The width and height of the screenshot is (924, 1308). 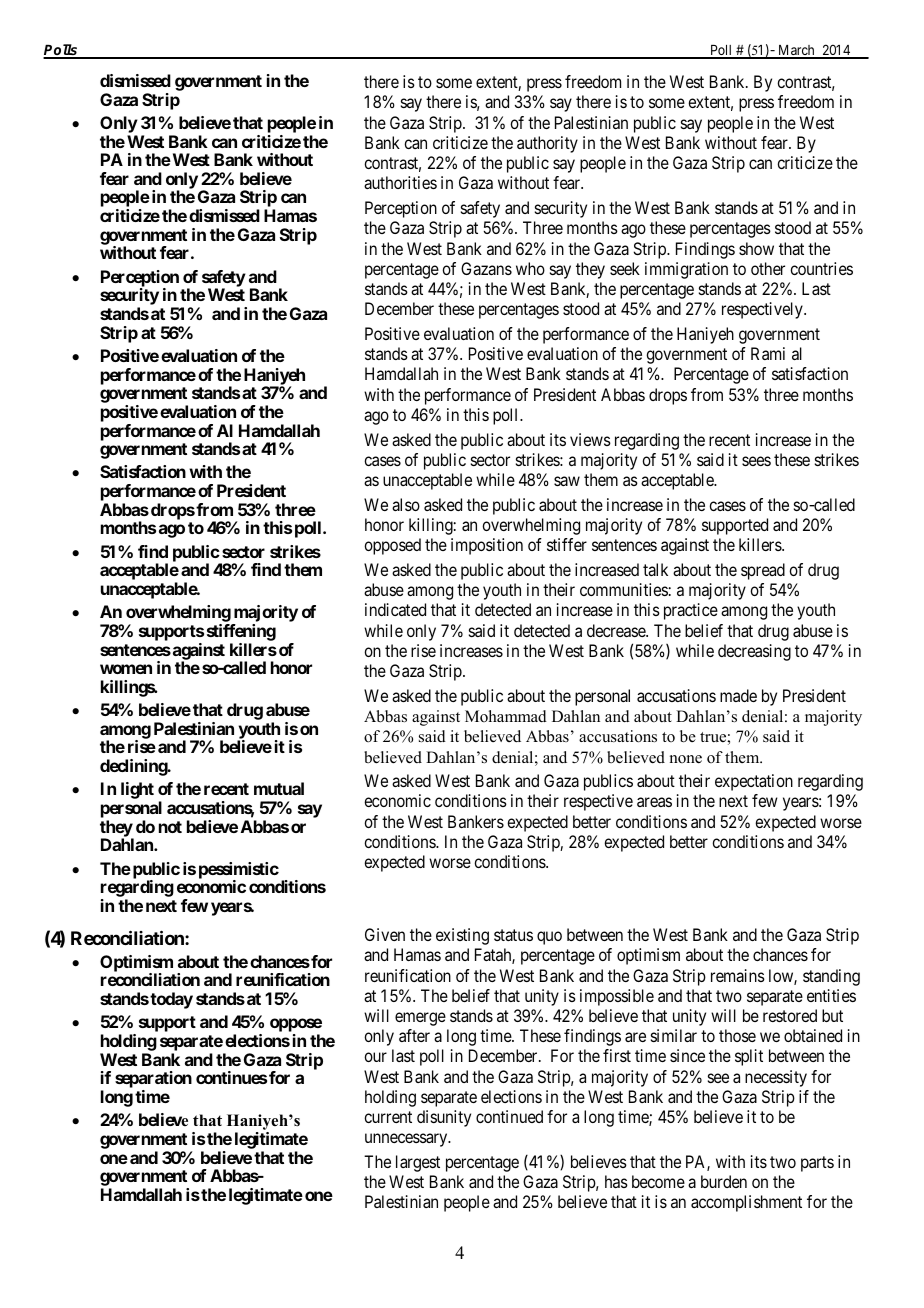 I want to click on decreasing, so click(x=754, y=652).
